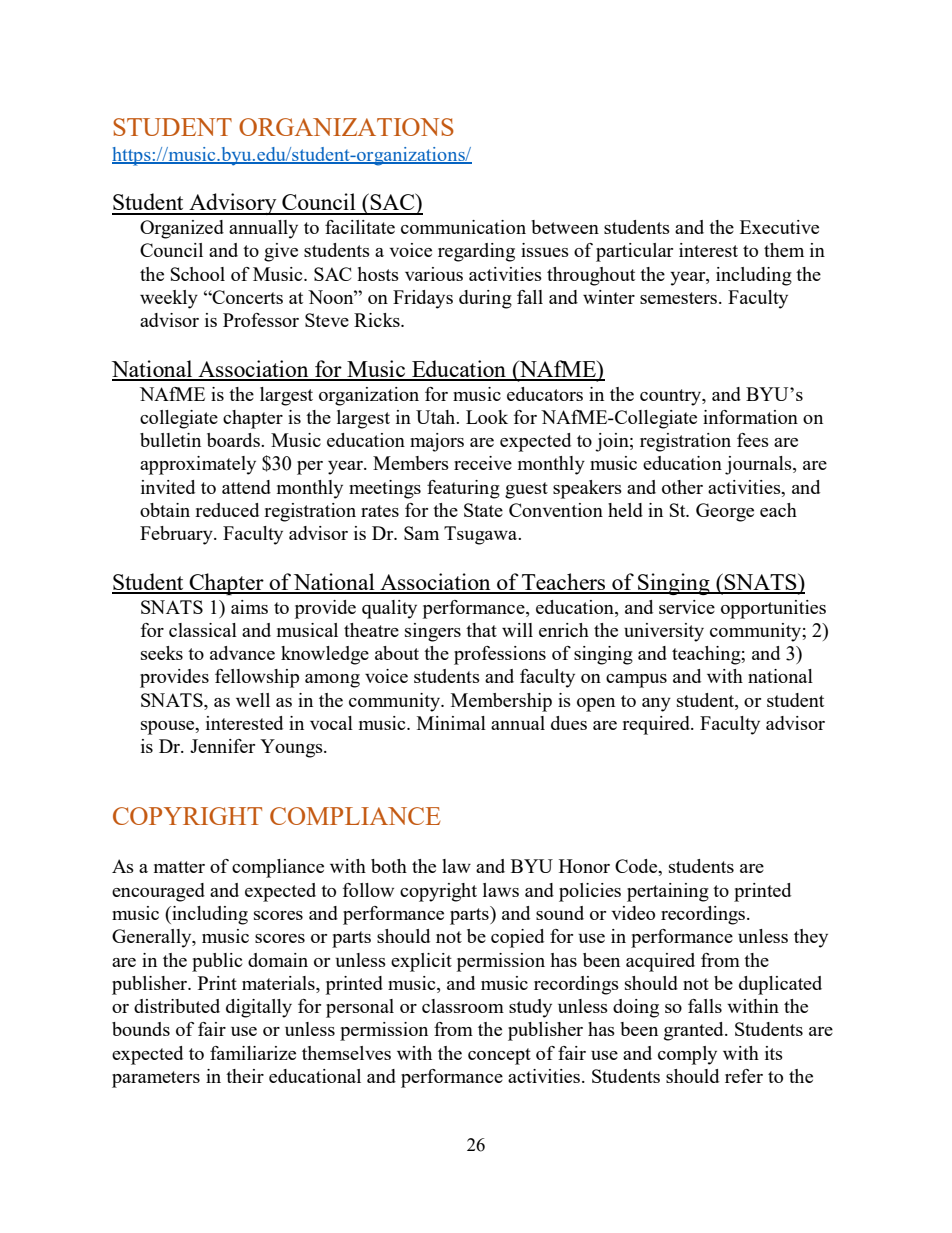 The image size is (952, 1233). What do you see at coordinates (744, 1076) in the screenshot?
I see `refer` at bounding box center [744, 1076].
